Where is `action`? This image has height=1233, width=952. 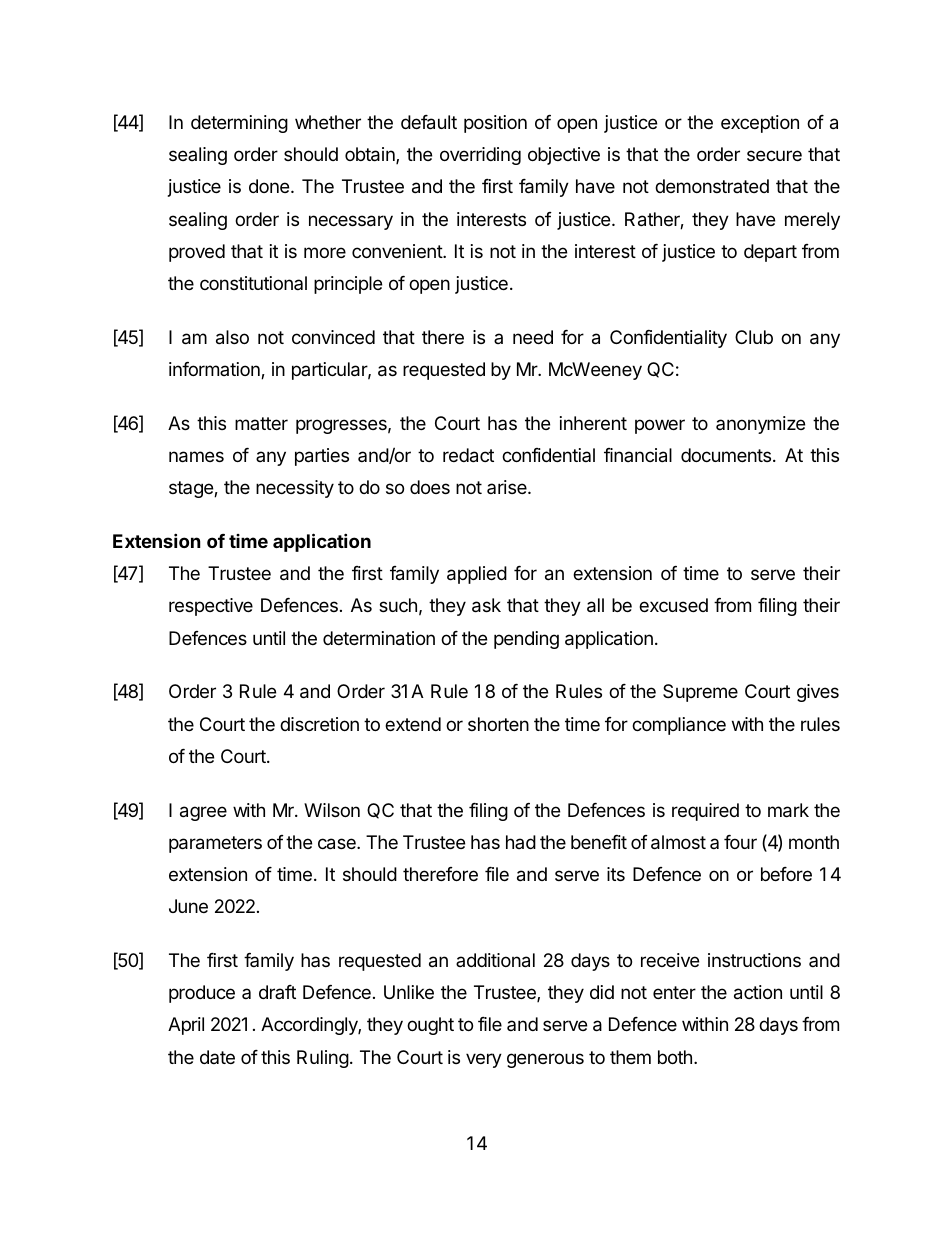
action is located at coordinates (758, 992).
